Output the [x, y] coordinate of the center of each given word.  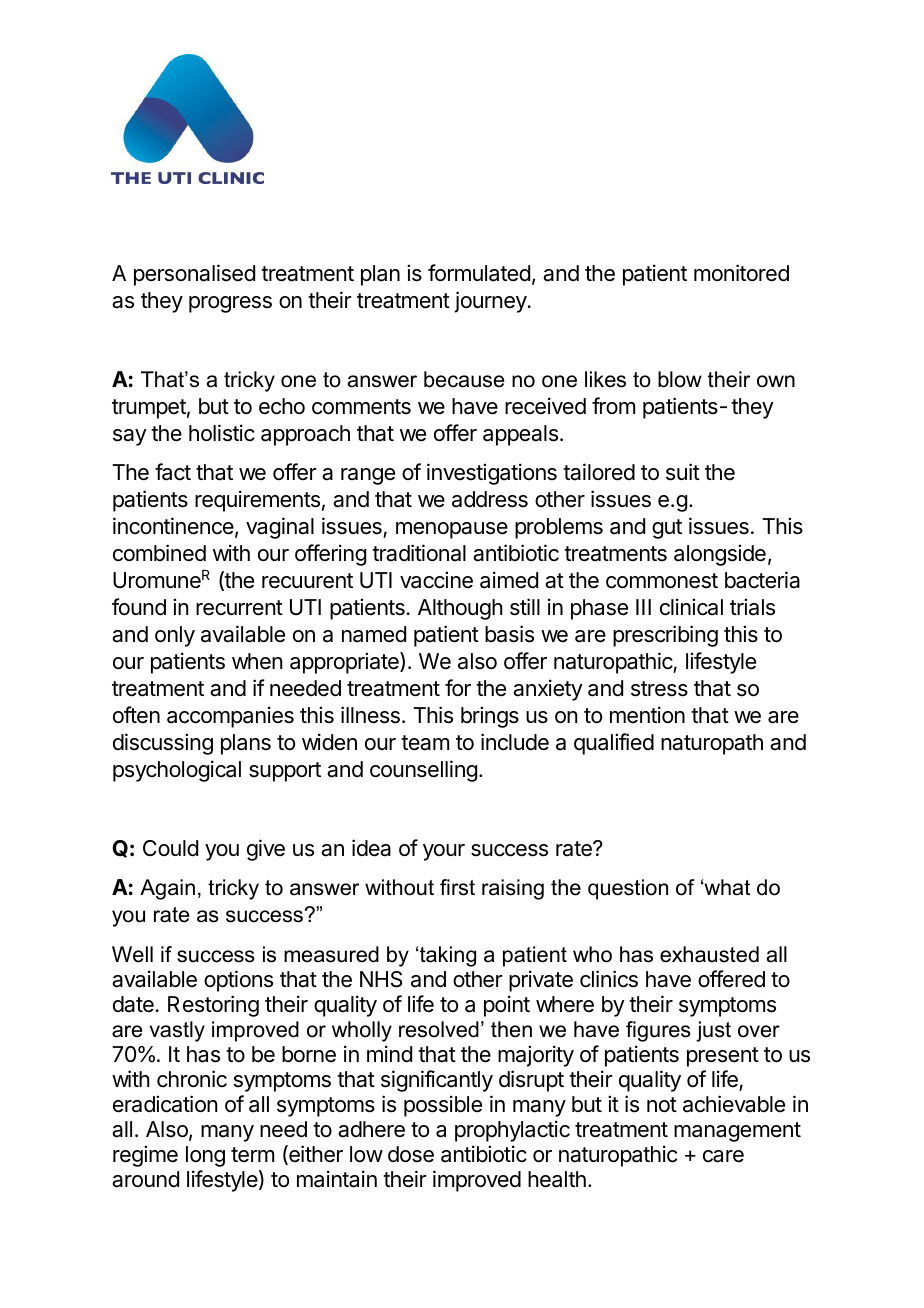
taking [448, 956]
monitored [741, 273]
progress [230, 304]
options [238, 981]
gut [667, 529]
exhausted [709, 954]
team [425, 743]
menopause [452, 530]
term [252, 1155]
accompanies [230, 717]
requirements [257, 501]
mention [647, 715]
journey [491, 302]
